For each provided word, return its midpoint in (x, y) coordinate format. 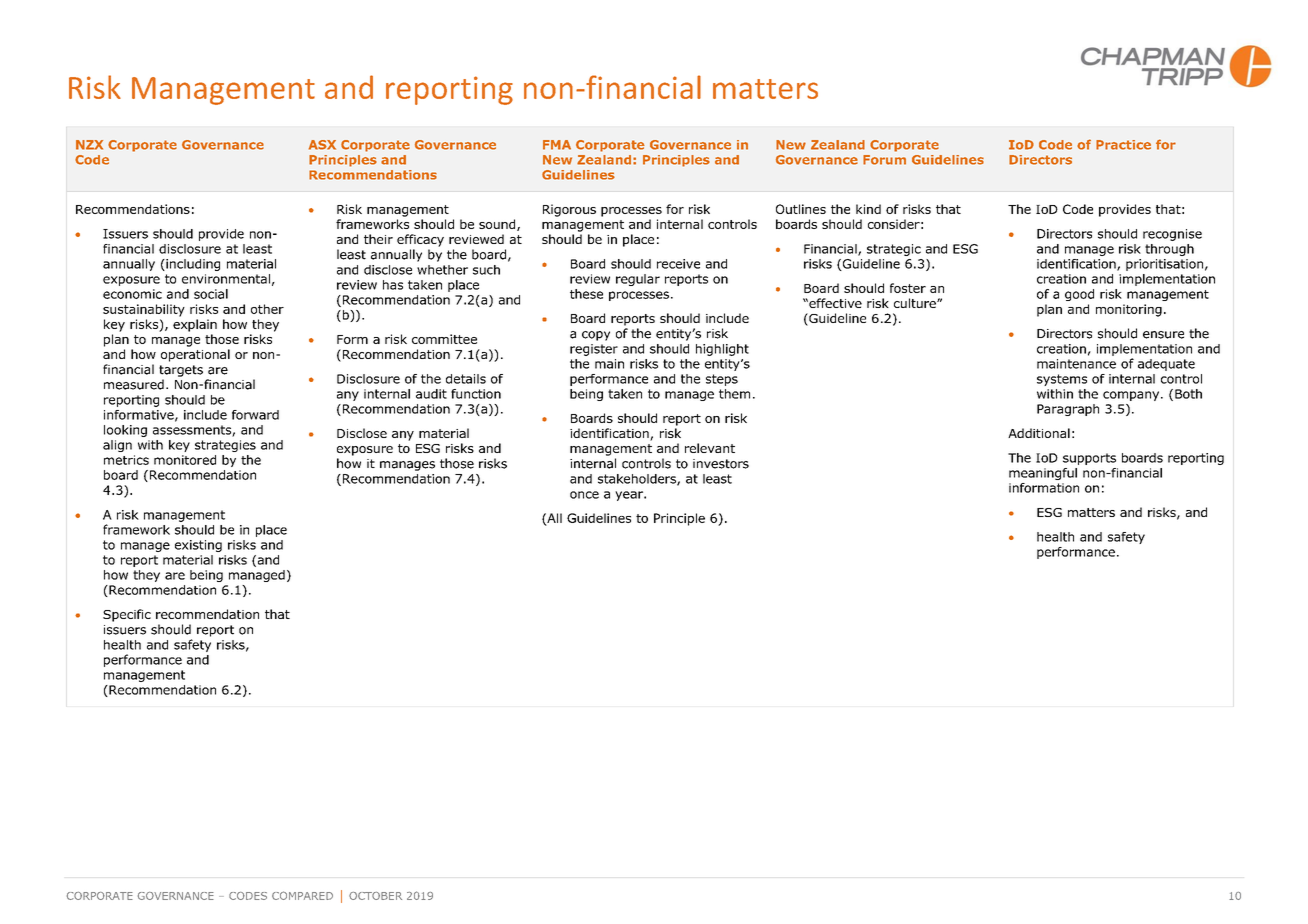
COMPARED (302, 895)
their (378, 239)
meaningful (1043, 474)
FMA (557, 145)
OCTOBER (375, 896)
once (584, 495)
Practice (1123, 145)
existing (198, 546)
